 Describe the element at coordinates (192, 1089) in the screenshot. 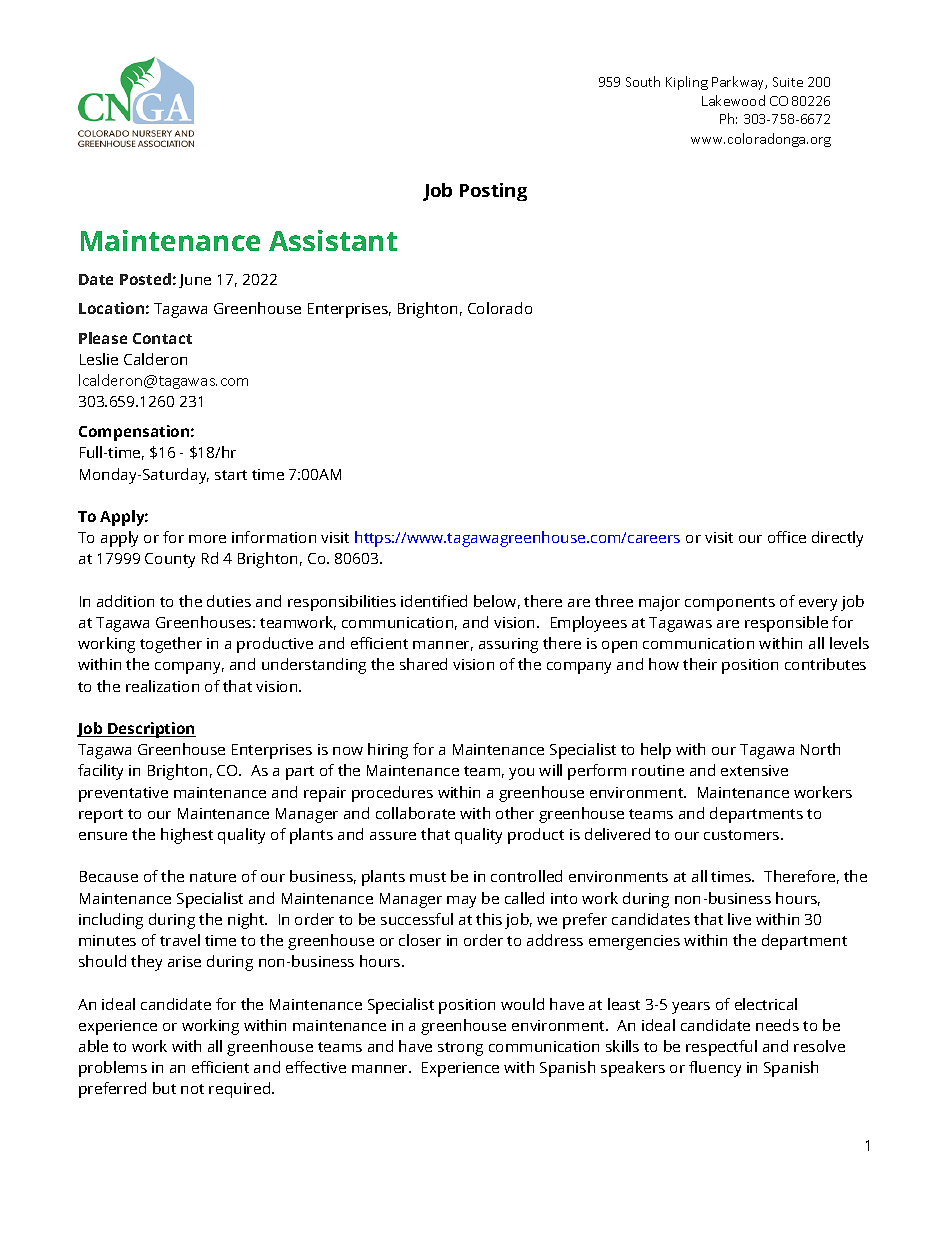

I see `not` at that location.
